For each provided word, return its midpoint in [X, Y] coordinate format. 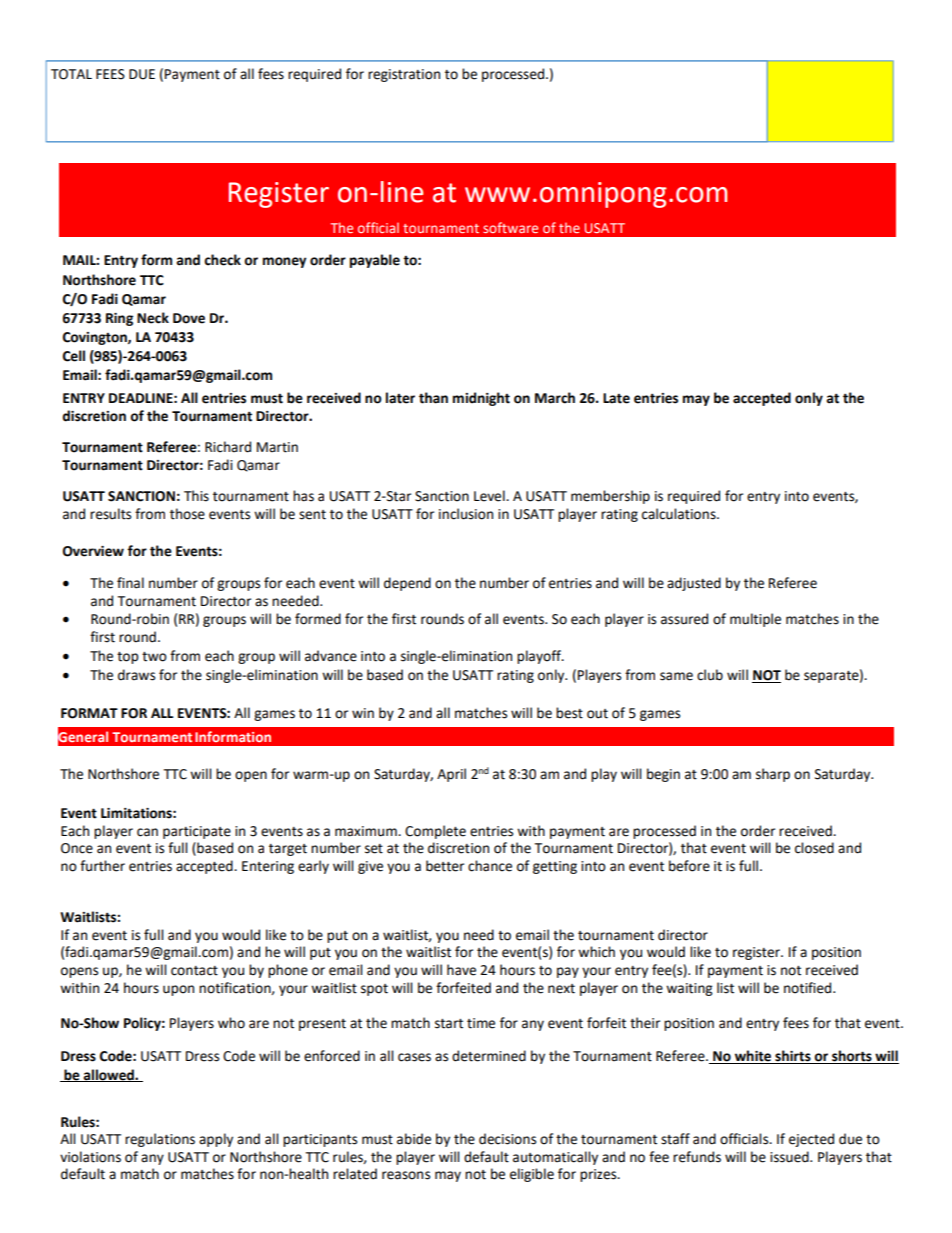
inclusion [466, 514]
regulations [160, 1140]
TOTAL [71, 74]
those [187, 514]
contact [194, 971]
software [510, 227]
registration [404, 75]
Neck [153, 318]
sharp [773, 775]
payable [375, 261]
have [461, 970]
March [555, 398]
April [451, 775]
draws [136, 675]
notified [809, 988]
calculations [680, 514]
